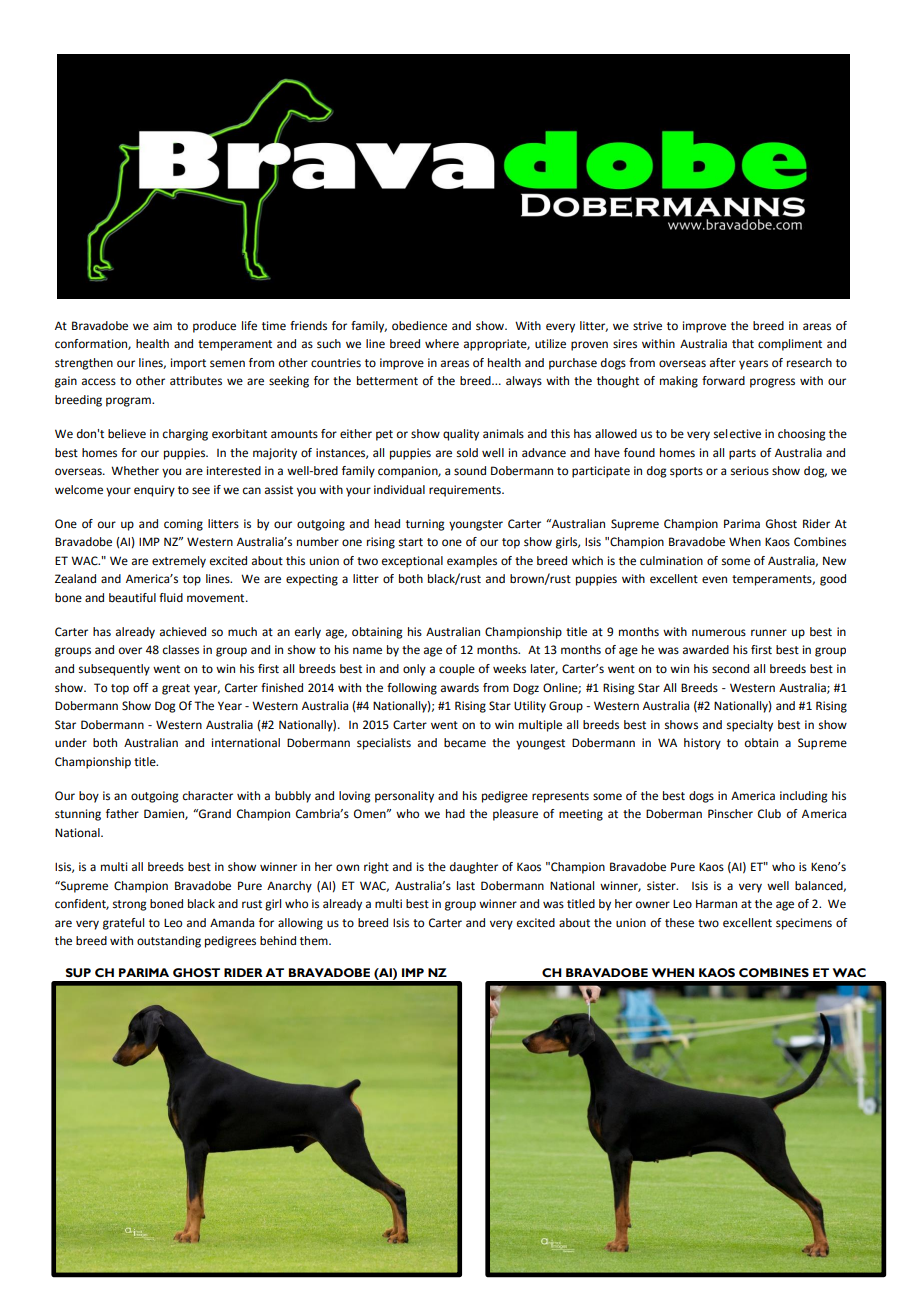  Describe the element at coordinates (404, 797) in the screenshot. I see `personality` at that location.
